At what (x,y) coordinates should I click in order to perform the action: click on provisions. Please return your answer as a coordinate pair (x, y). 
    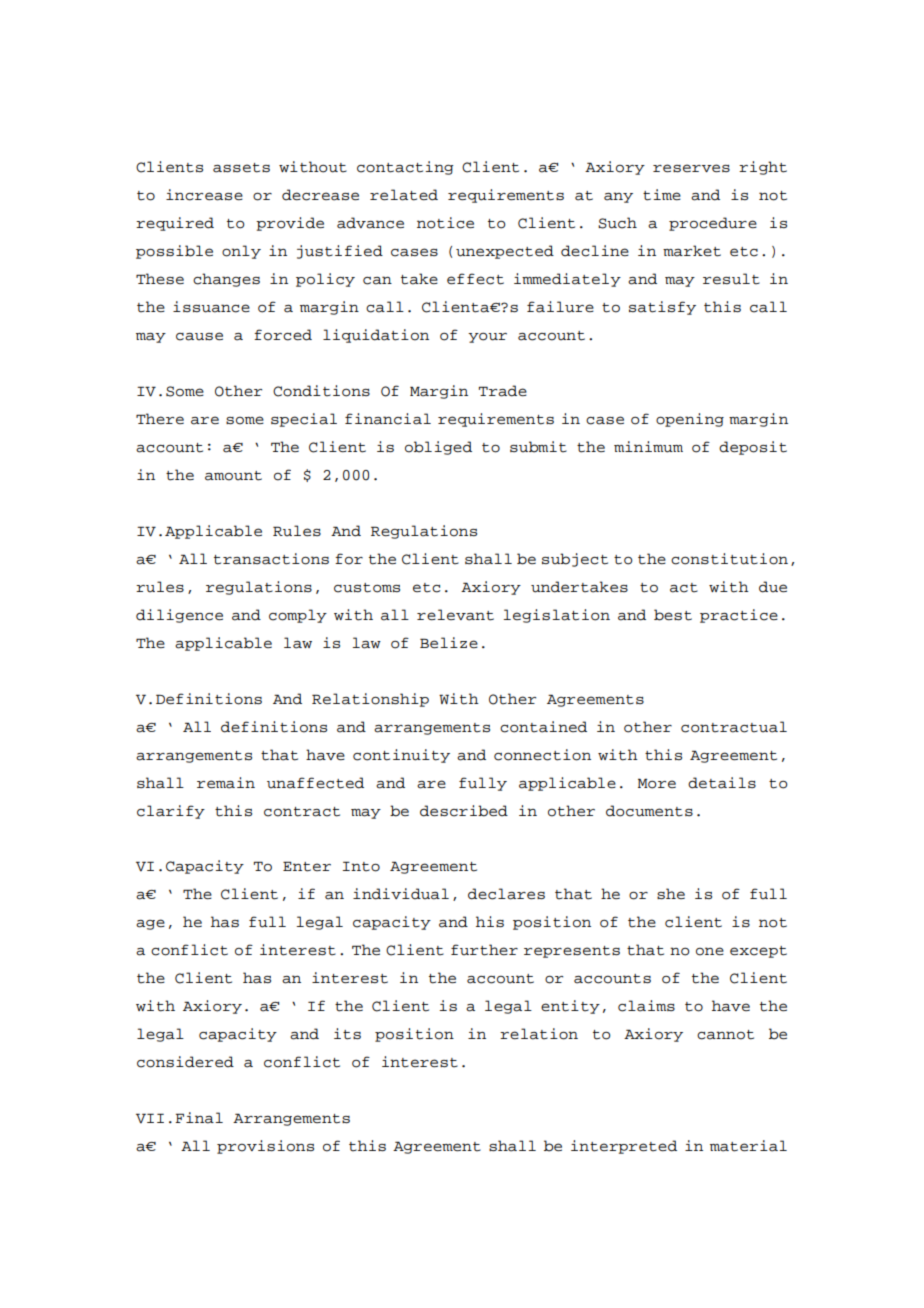
    Looking at the image, I should click on (265, 1147).
